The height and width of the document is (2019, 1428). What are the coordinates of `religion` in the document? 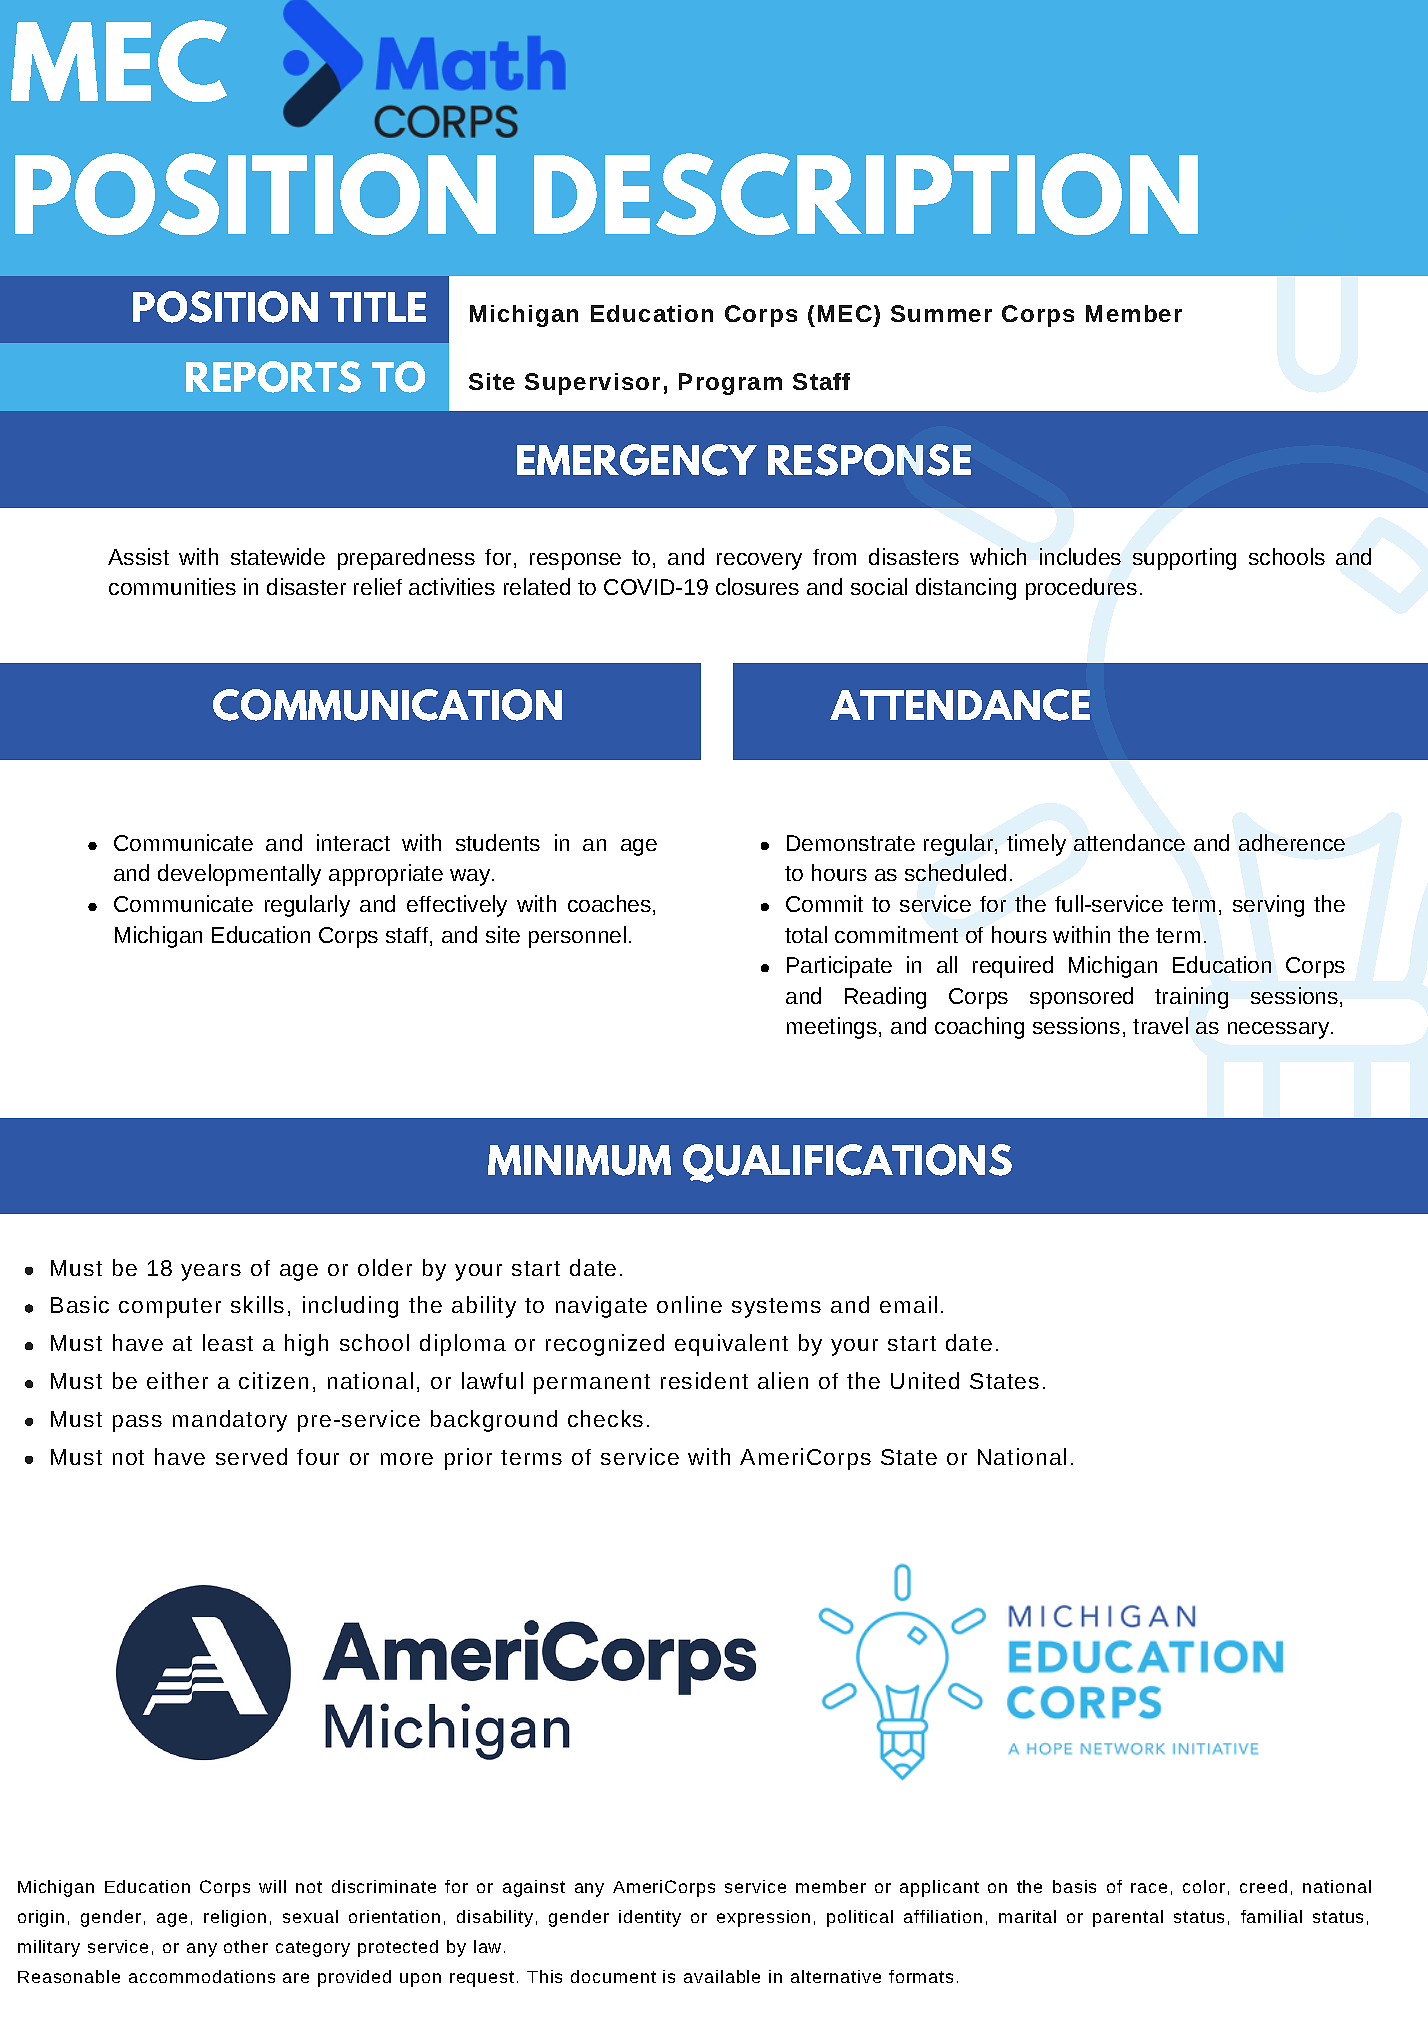 It's located at (235, 1918).
